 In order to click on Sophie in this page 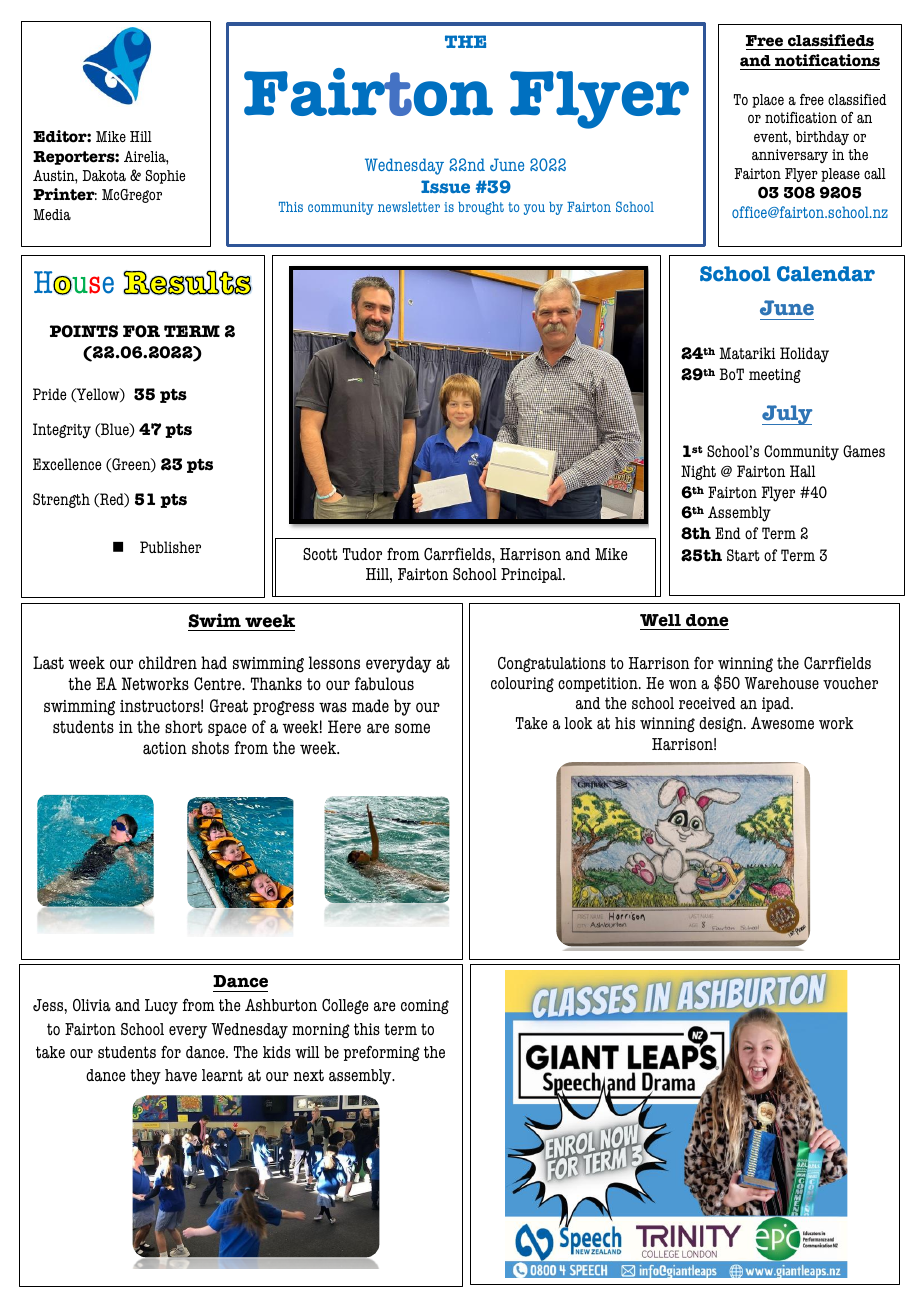, I will do `click(165, 177)`.
